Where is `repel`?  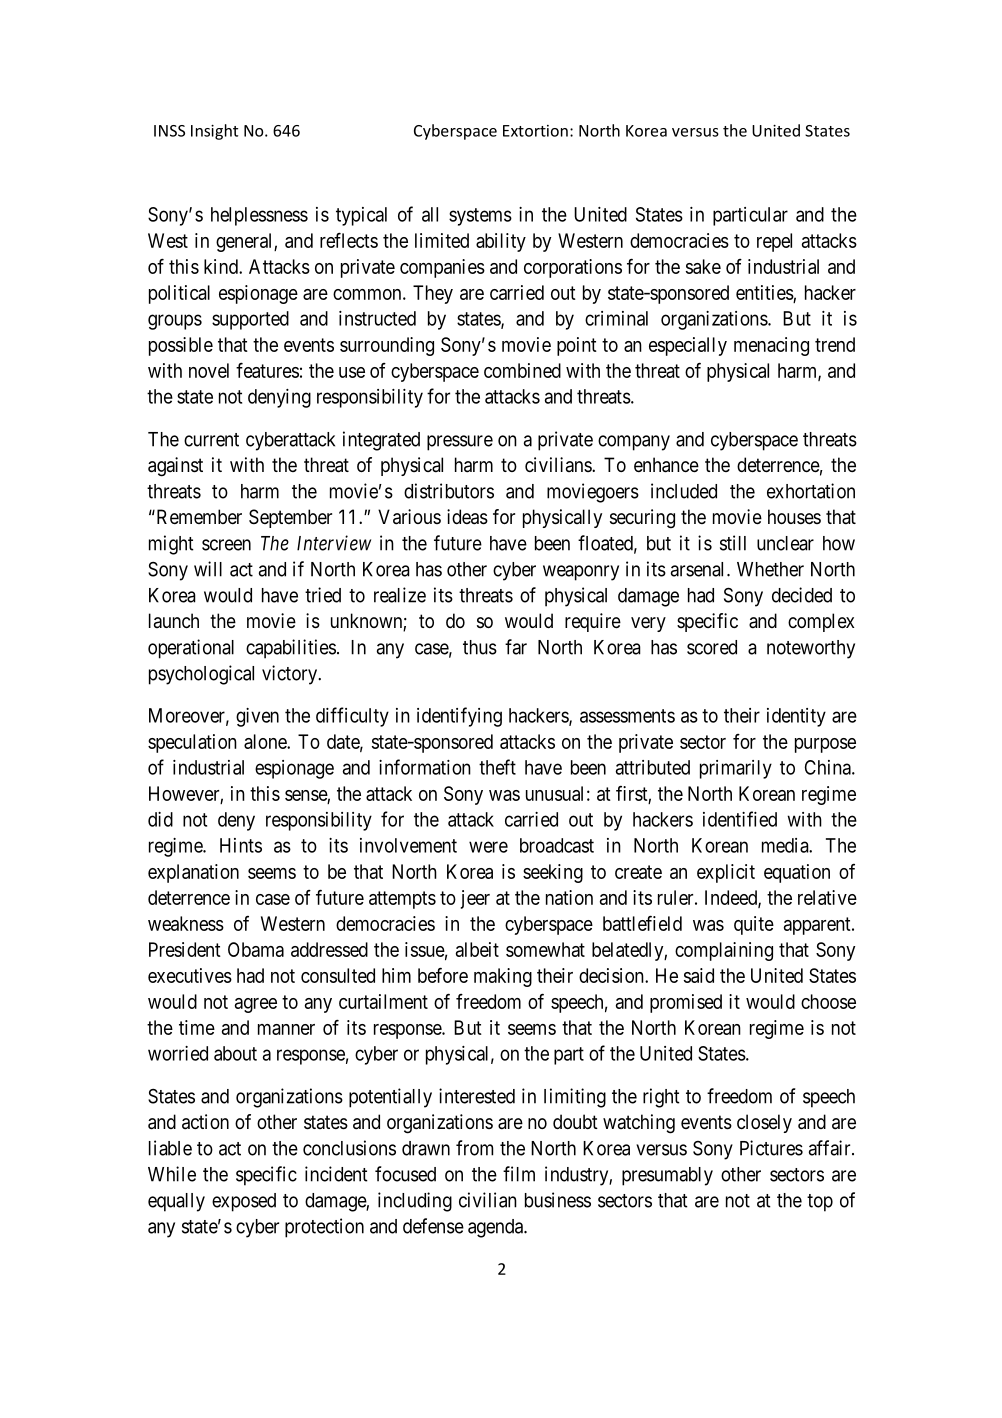 repel is located at coordinates (774, 242).
